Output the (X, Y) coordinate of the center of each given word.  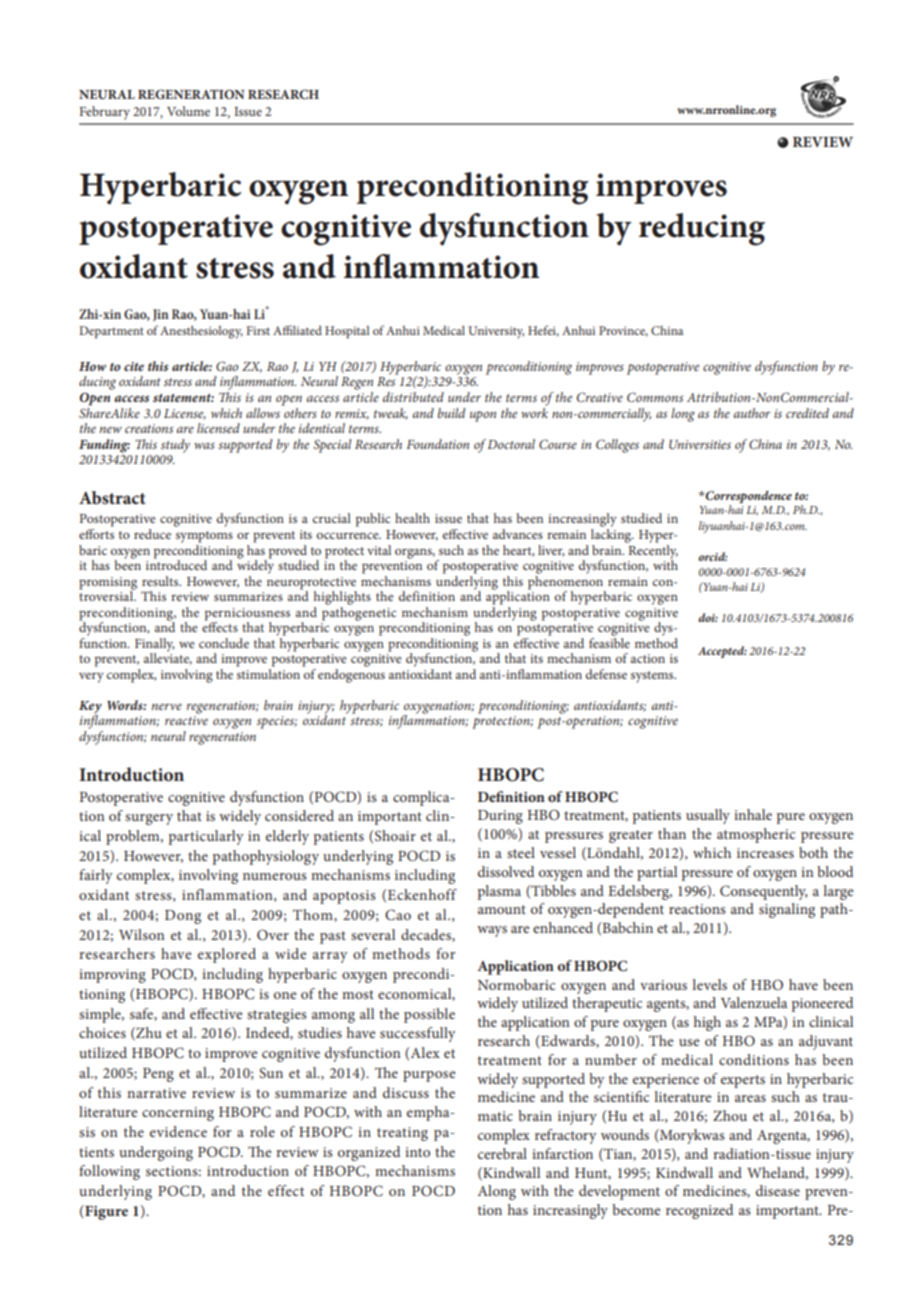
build (452, 413)
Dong (183, 917)
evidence (178, 1131)
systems (653, 677)
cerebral (502, 1153)
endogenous (351, 674)
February (105, 113)
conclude (224, 643)
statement (183, 398)
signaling (787, 910)
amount (502, 909)
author (752, 413)
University (496, 332)
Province (623, 331)
